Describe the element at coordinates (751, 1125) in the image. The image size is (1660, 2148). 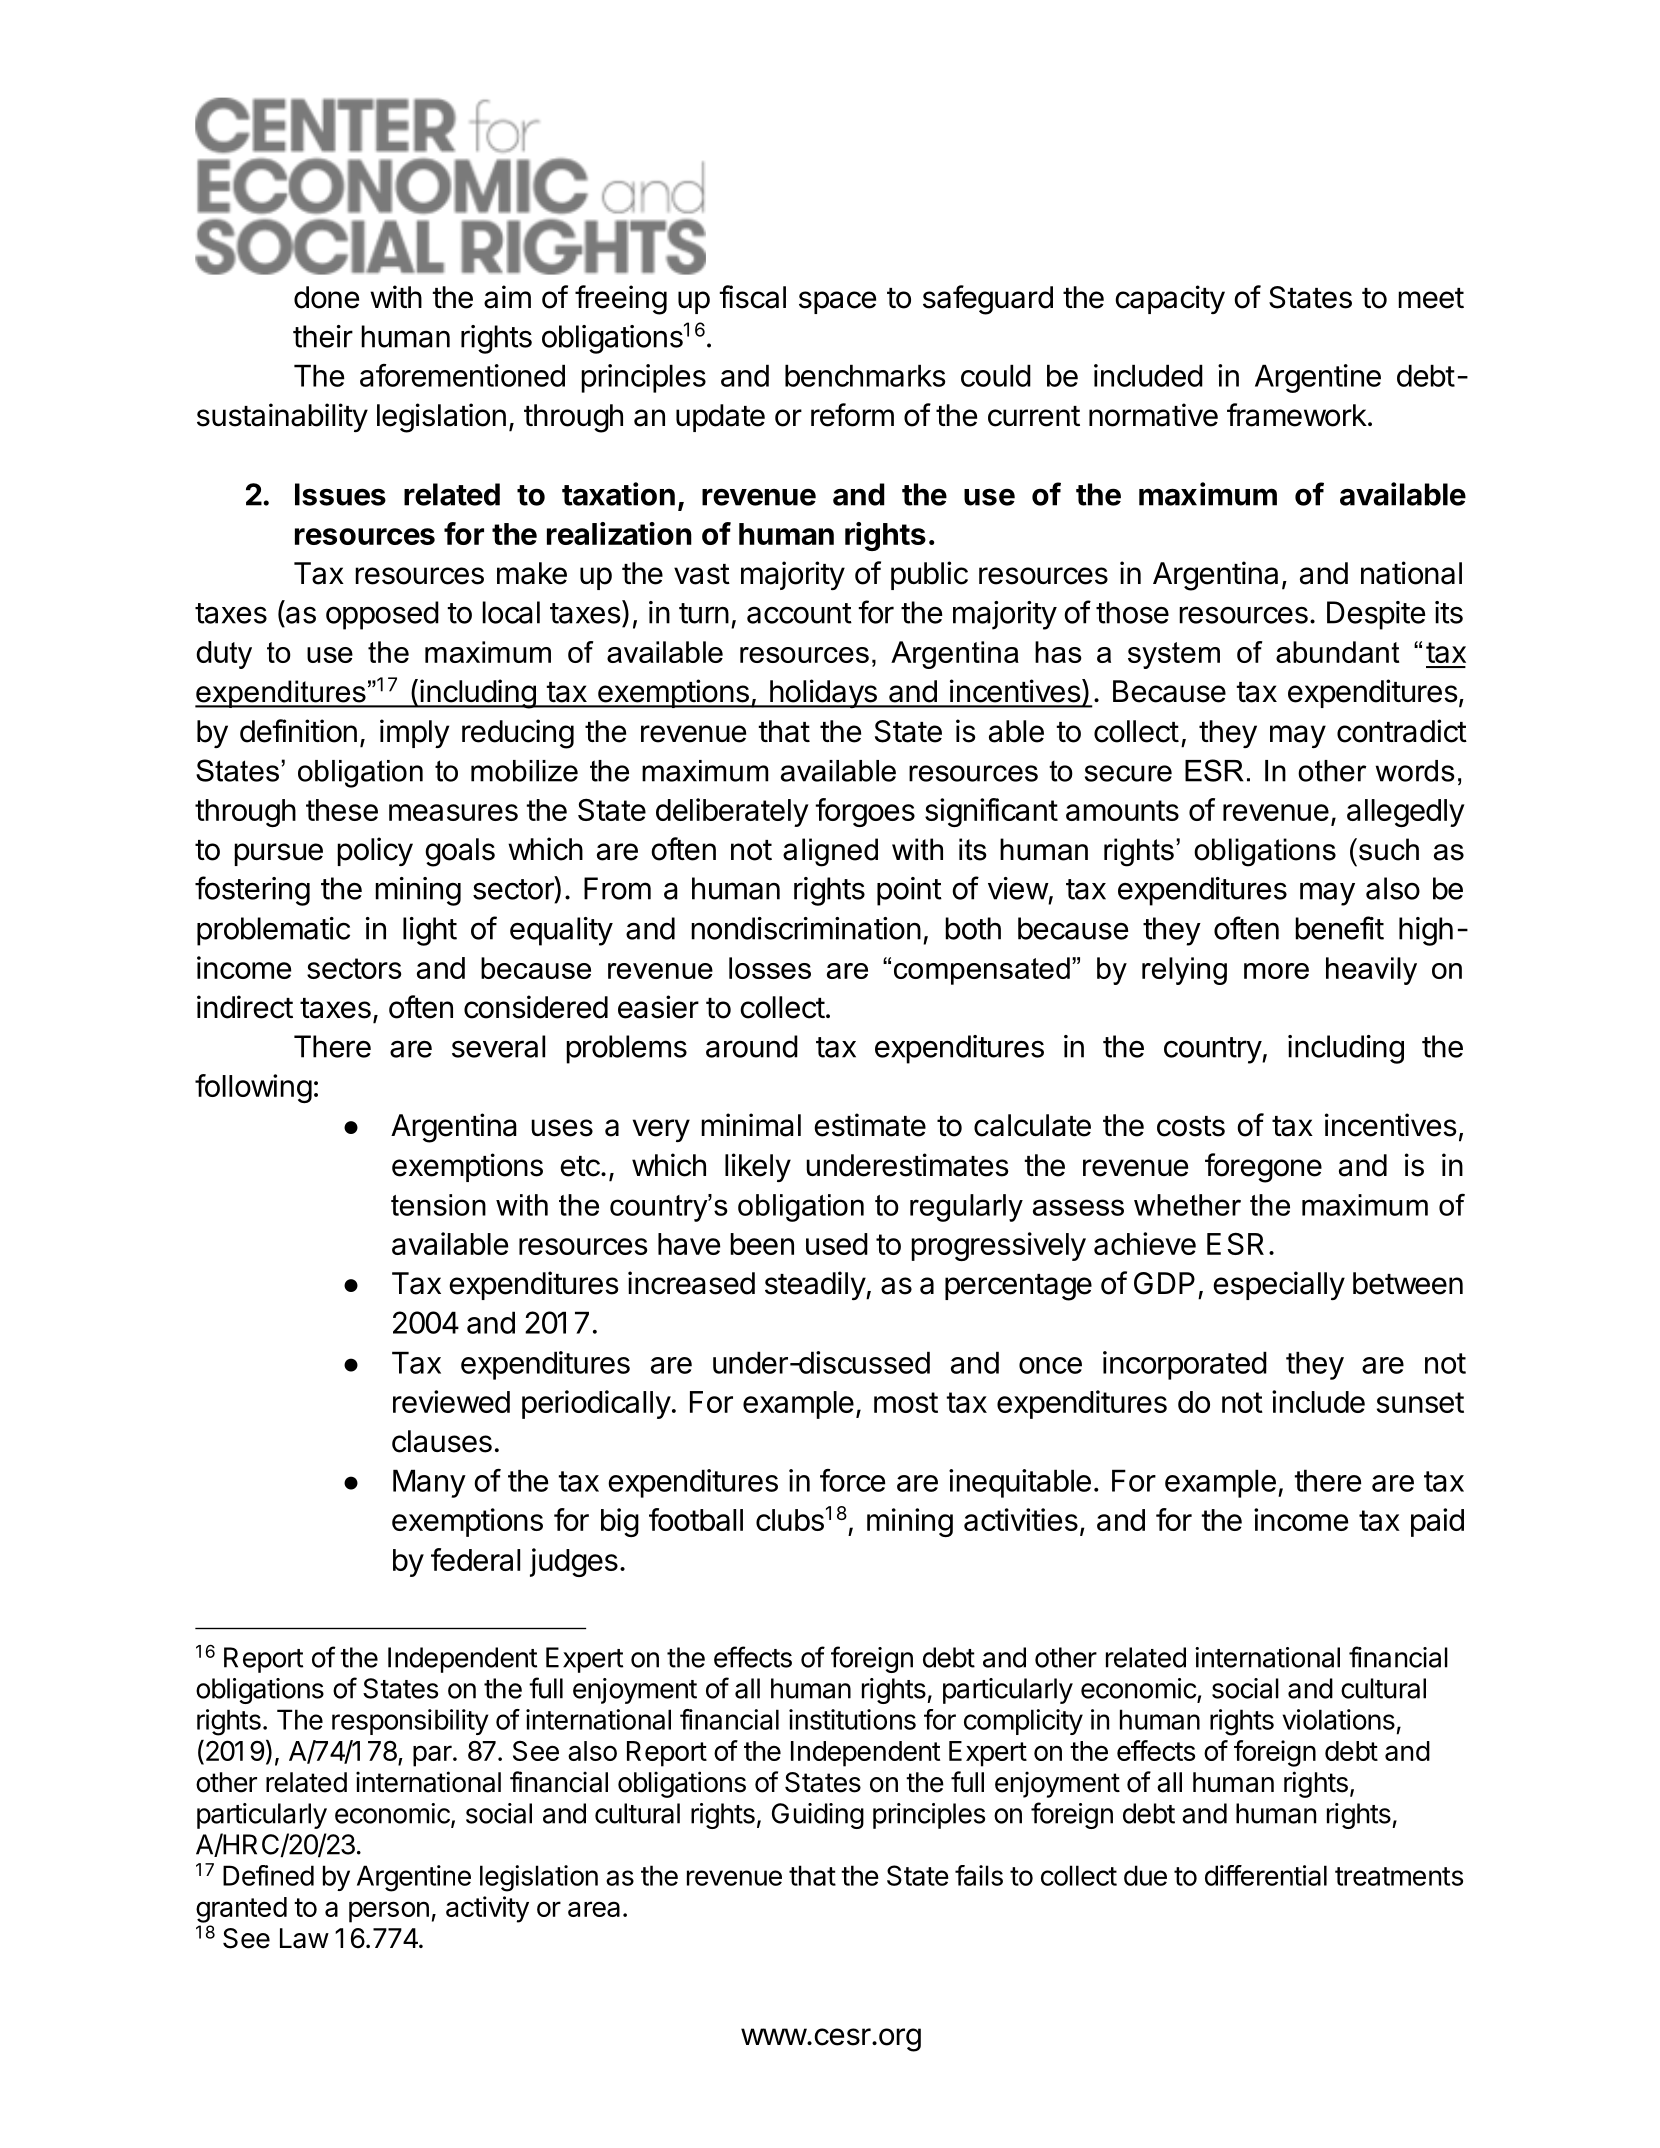
I see `minimal` at that location.
